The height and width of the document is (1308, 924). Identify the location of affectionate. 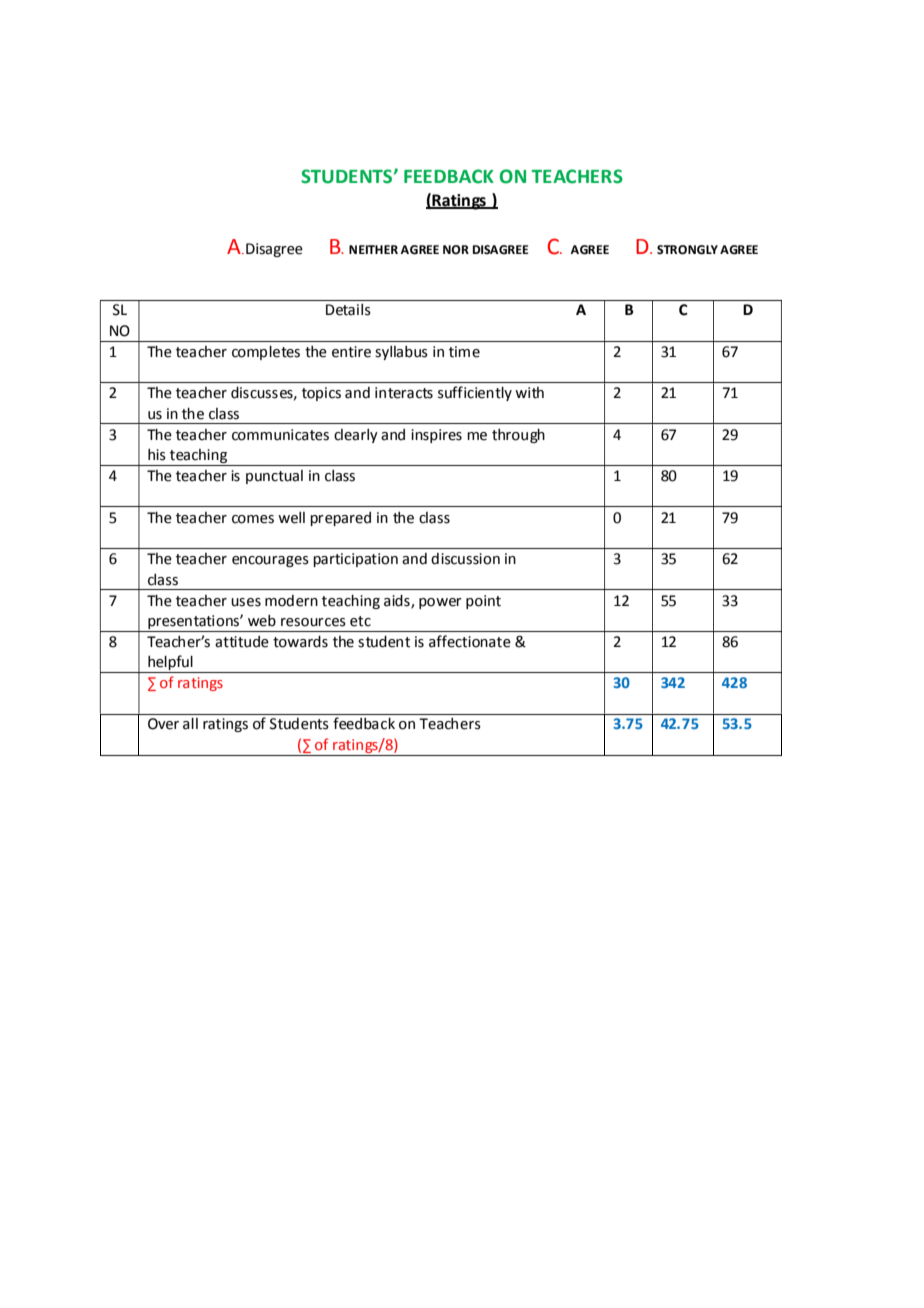
(470, 641).
